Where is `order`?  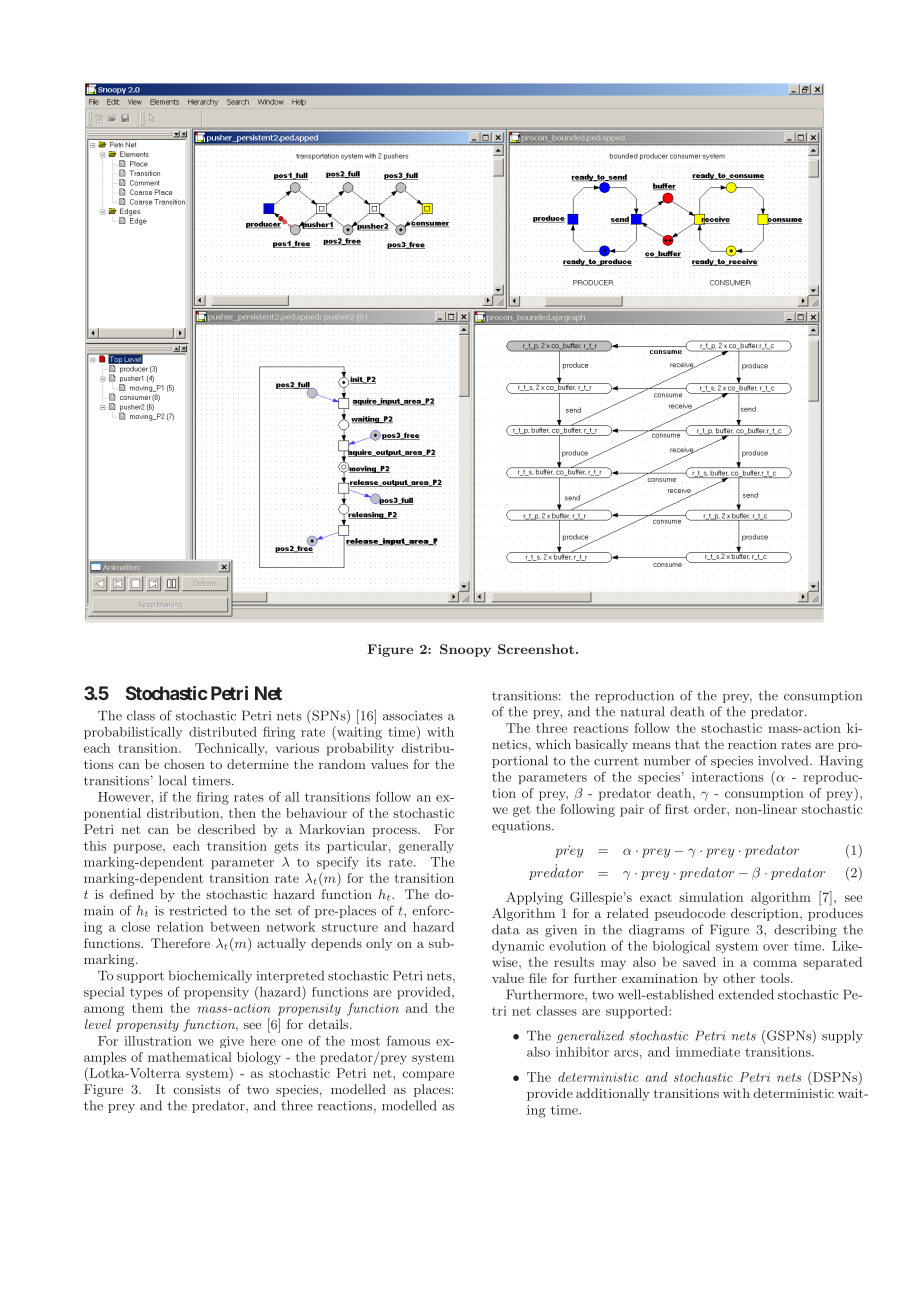
order is located at coordinates (711, 809).
